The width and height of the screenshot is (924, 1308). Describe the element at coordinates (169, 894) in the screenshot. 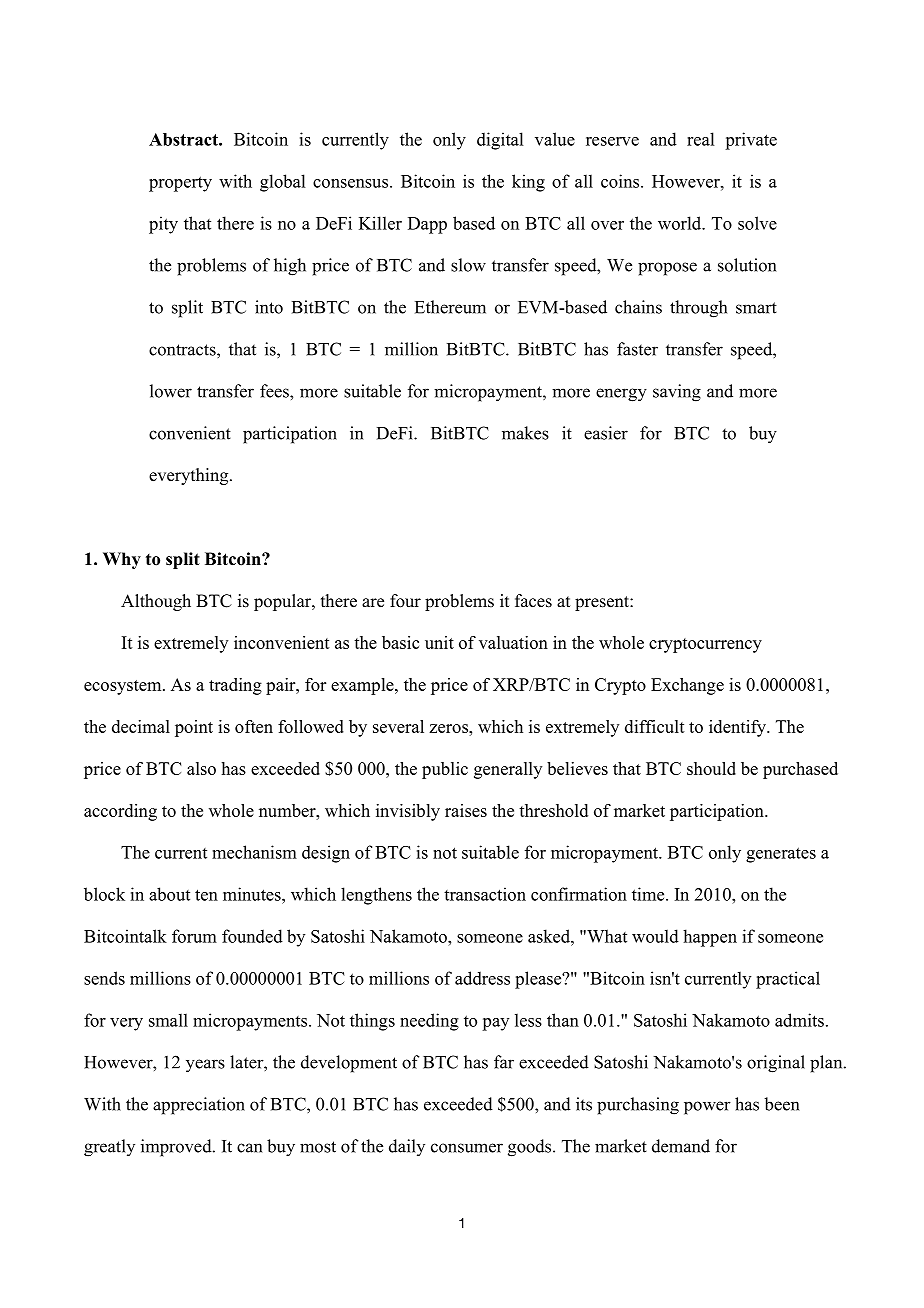

I see `about` at that location.
